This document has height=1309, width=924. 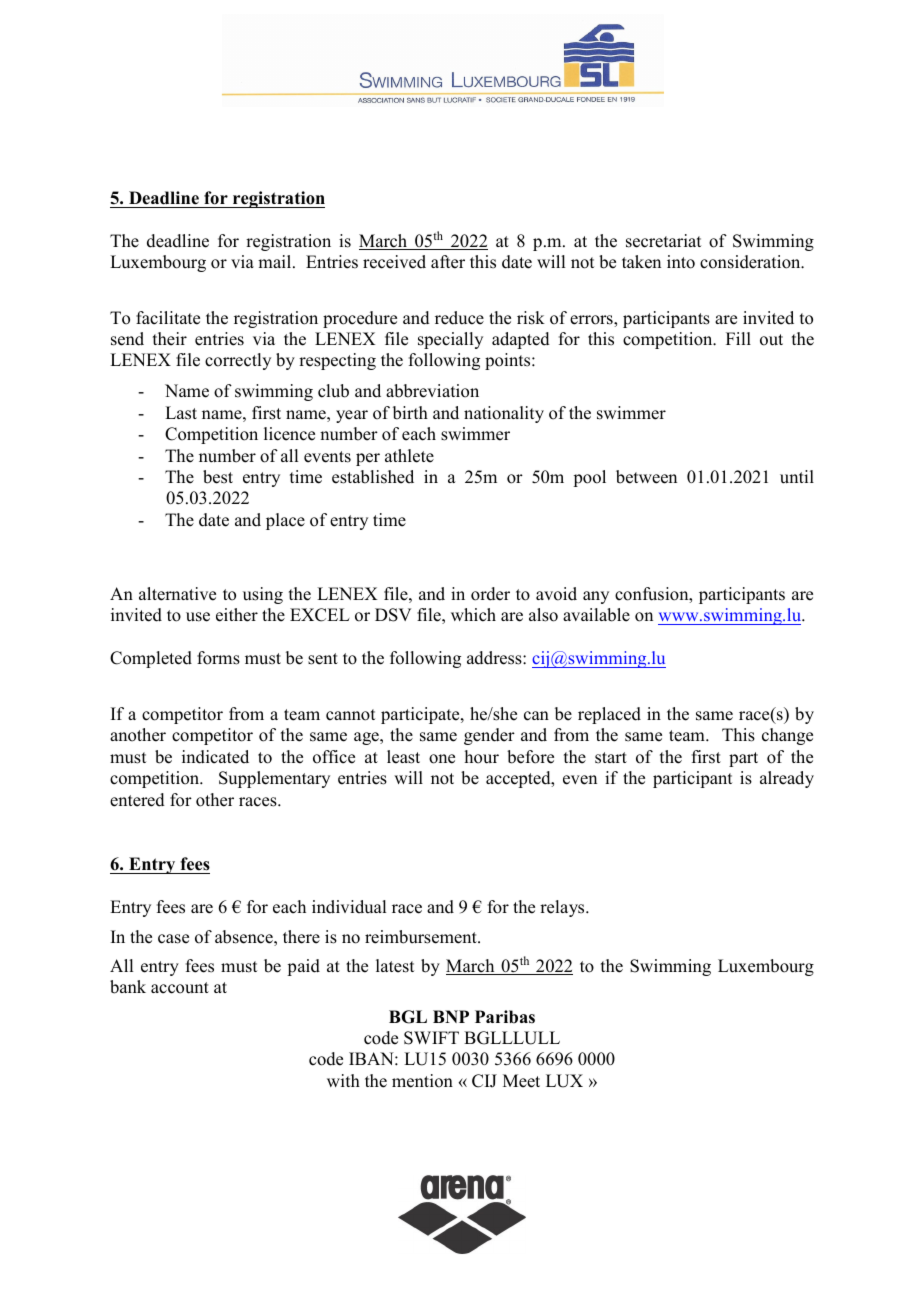 I want to click on change, so click(x=787, y=736).
